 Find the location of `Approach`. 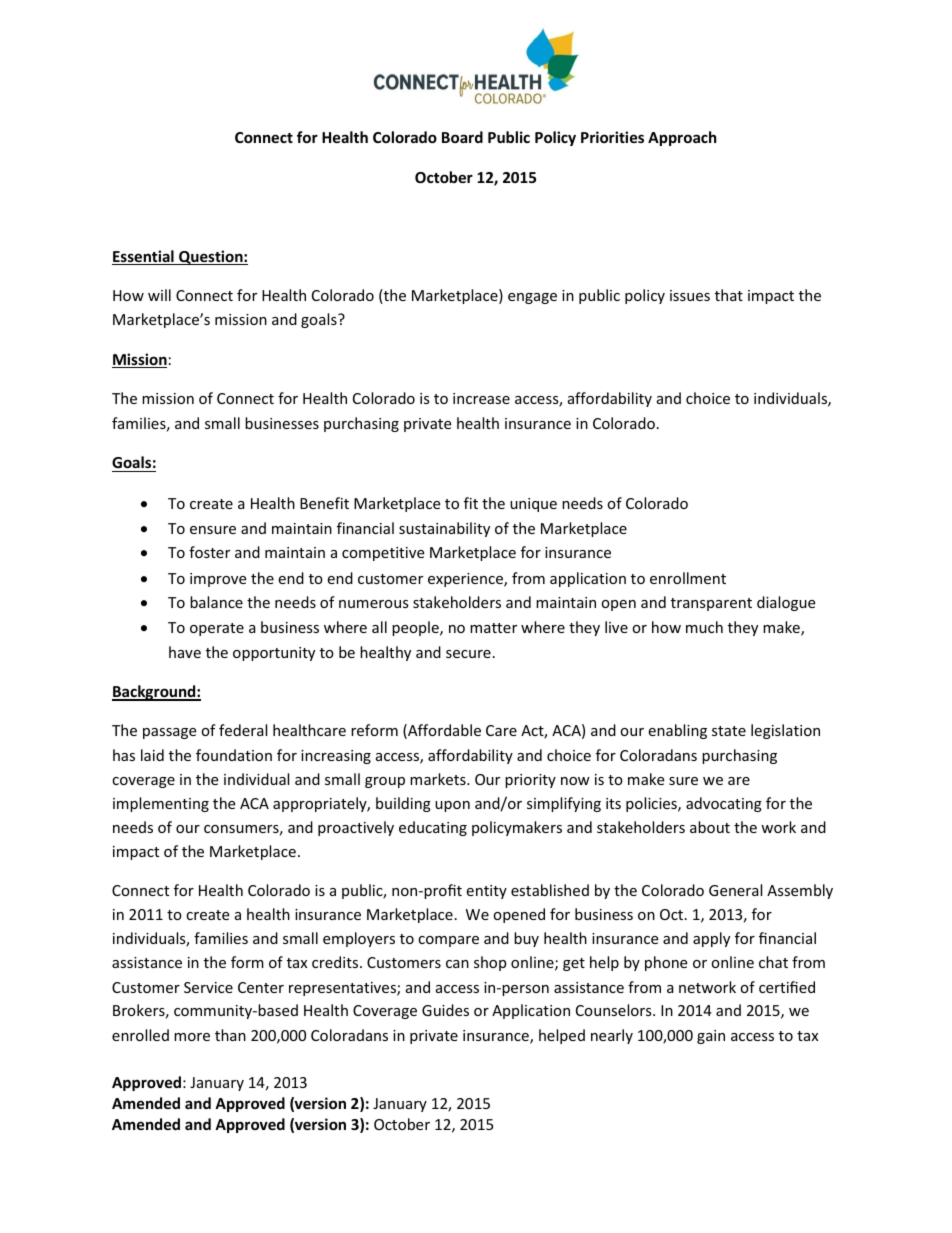

Approach is located at coordinates (682, 138).
